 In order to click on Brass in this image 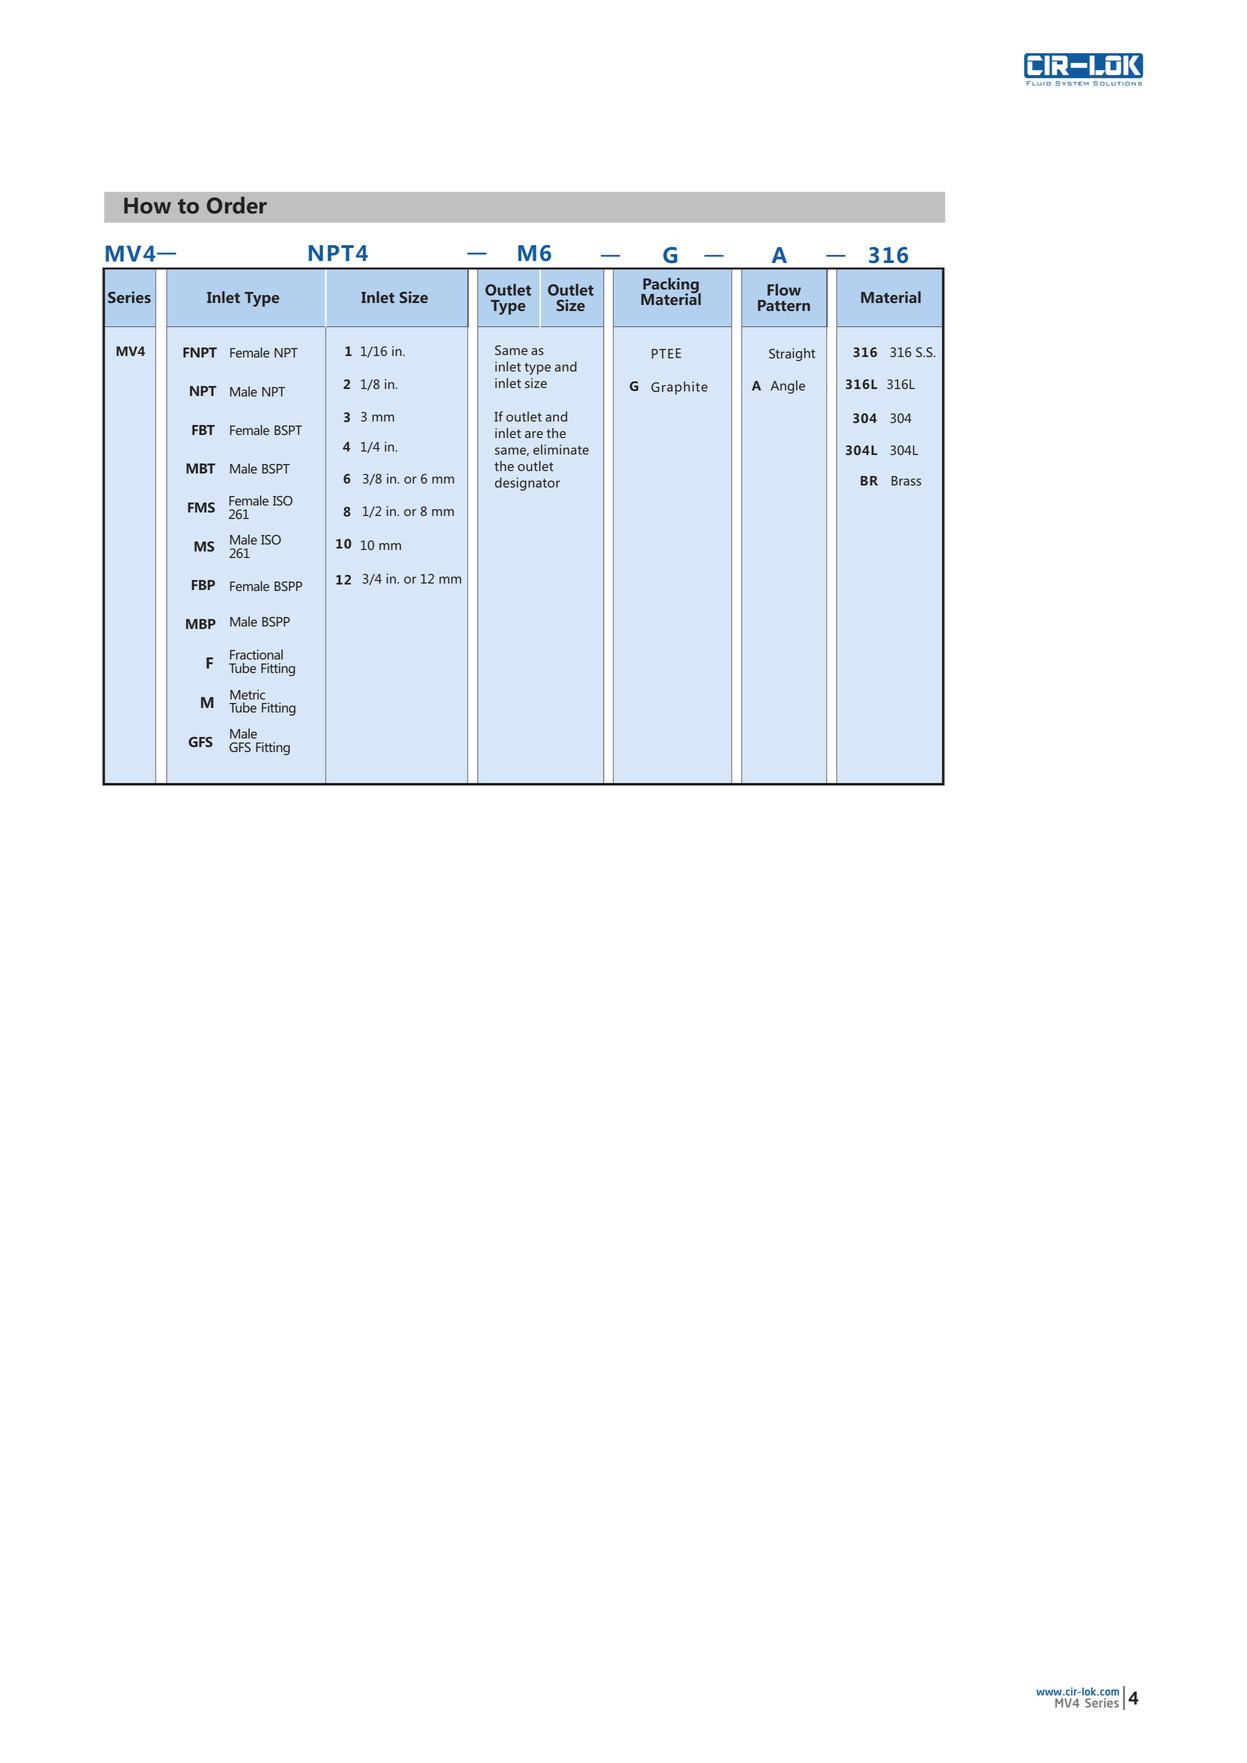, I will do `click(906, 481)`.
